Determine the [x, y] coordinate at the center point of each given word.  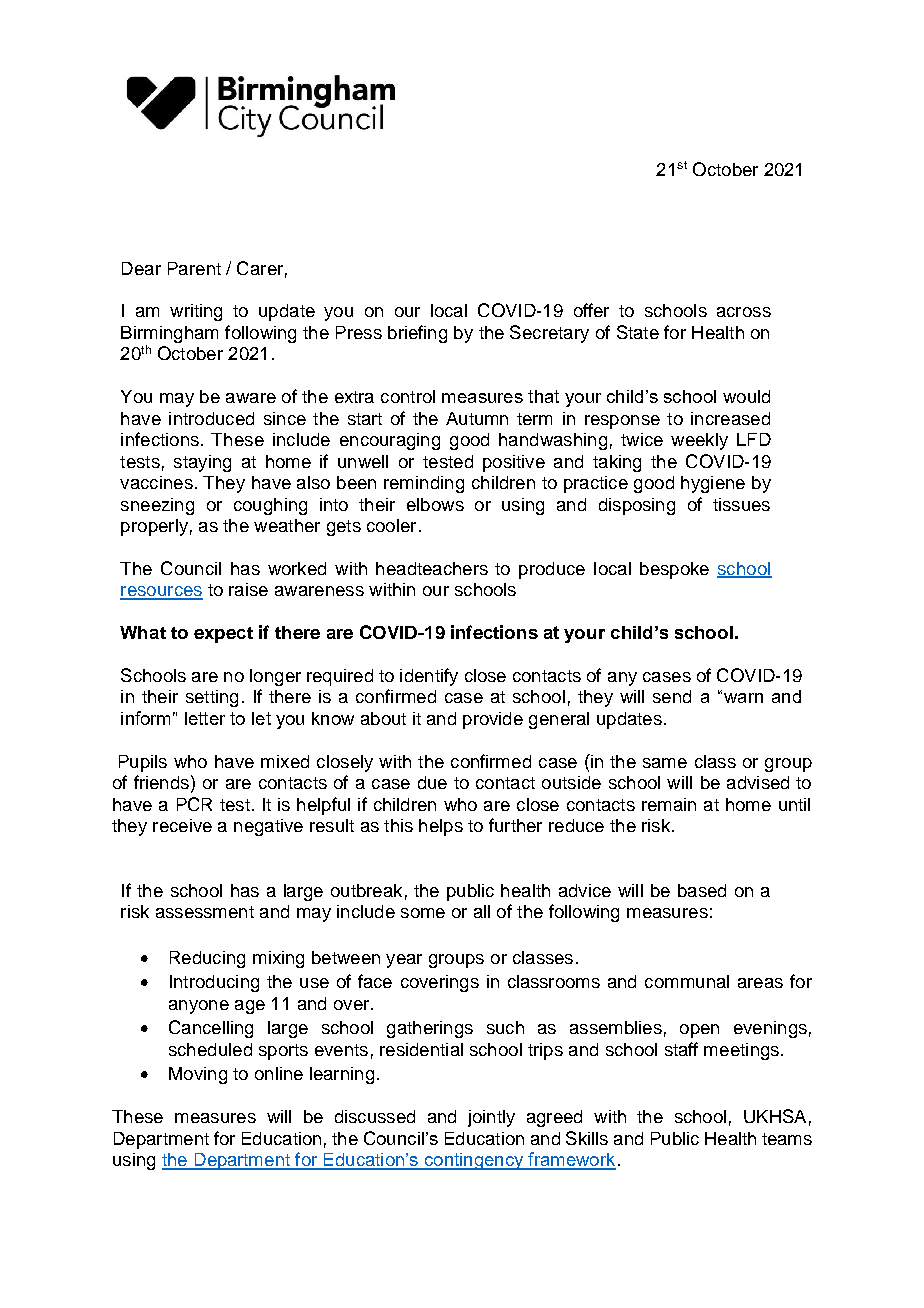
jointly [491, 1118]
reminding [424, 484]
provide [493, 720]
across [744, 312]
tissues [741, 504]
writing [196, 312]
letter [205, 718]
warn [742, 697]
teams [787, 1139]
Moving [198, 1075]
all [482, 911]
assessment [205, 912]
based [702, 890]
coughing [270, 506]
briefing [417, 334]
